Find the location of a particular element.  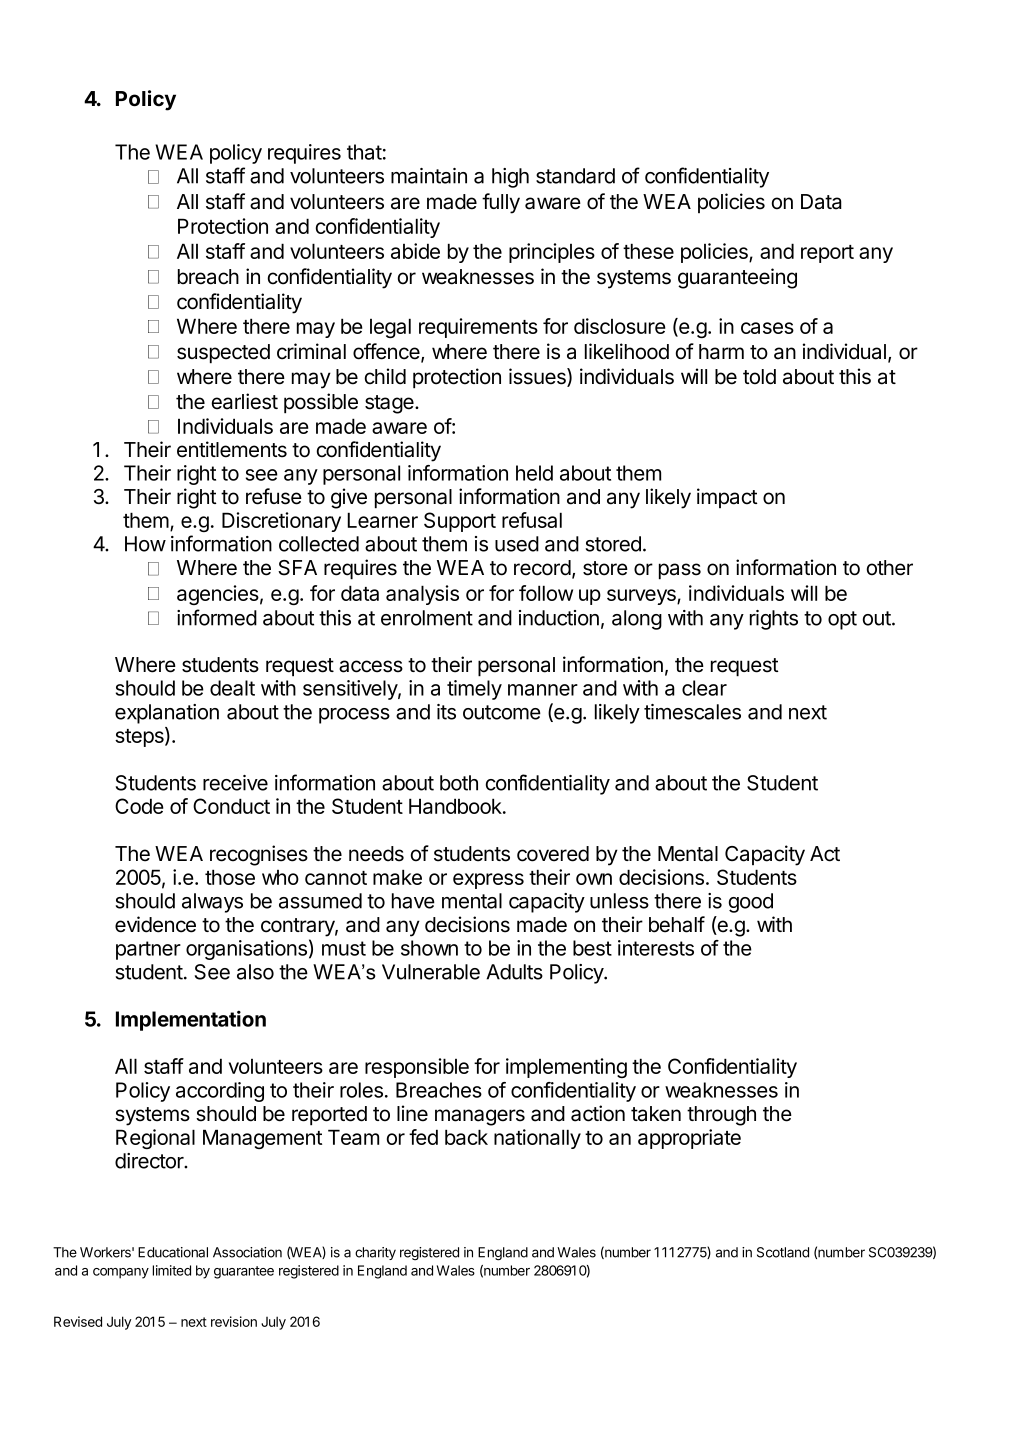

timescales is located at coordinates (692, 712).
